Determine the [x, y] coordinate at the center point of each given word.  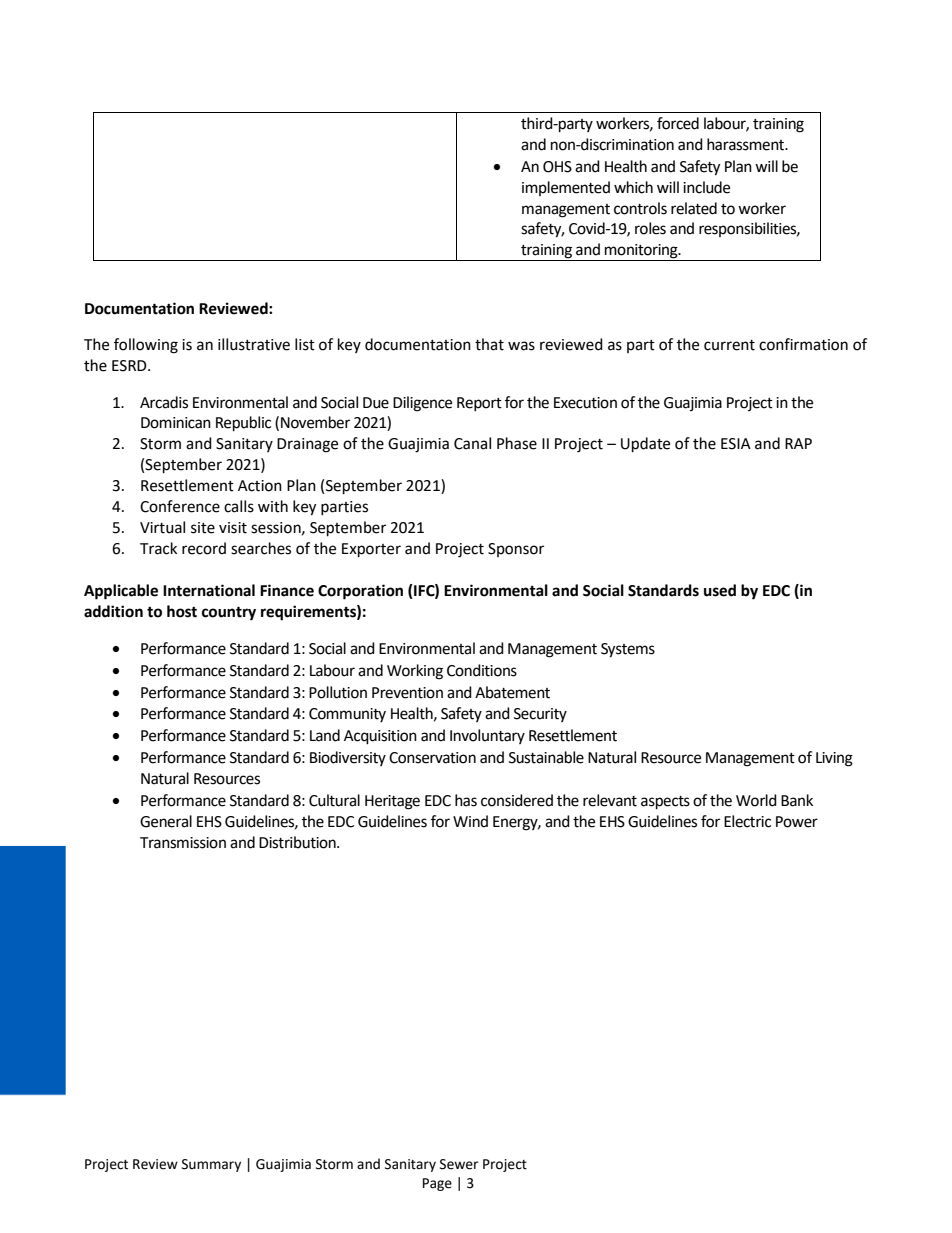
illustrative [254, 344]
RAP [798, 443]
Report [479, 404]
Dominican [176, 423]
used [720, 590]
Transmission [183, 843]
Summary [211, 1165]
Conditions [482, 670]
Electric [747, 821]
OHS [557, 167]
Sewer [459, 1164]
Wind [470, 821]
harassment [747, 144]
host [182, 611]
